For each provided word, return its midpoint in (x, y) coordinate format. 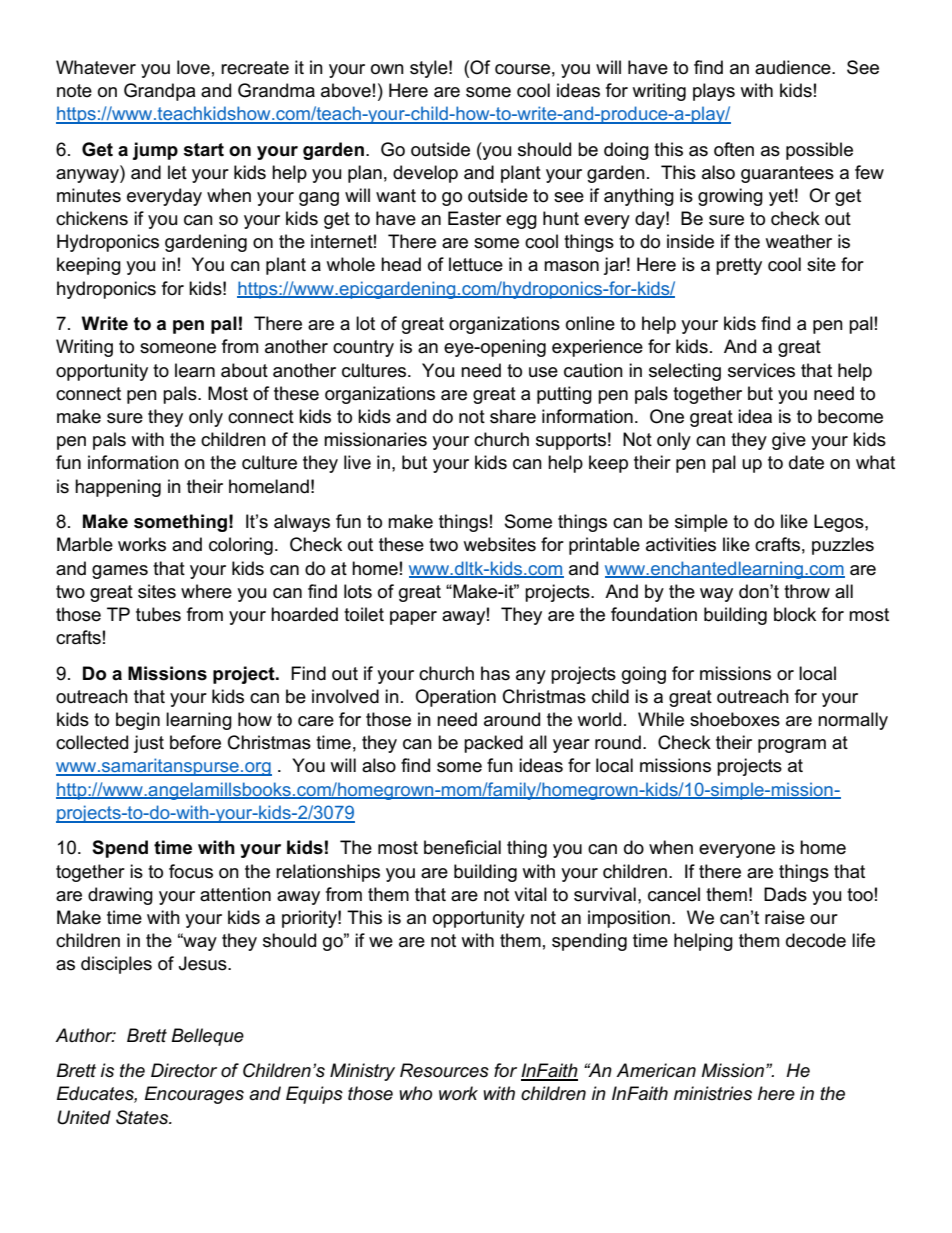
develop (425, 174)
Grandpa (159, 92)
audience (794, 67)
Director (184, 1070)
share (513, 416)
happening (118, 488)
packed (493, 744)
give (789, 441)
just (149, 744)
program (792, 746)
